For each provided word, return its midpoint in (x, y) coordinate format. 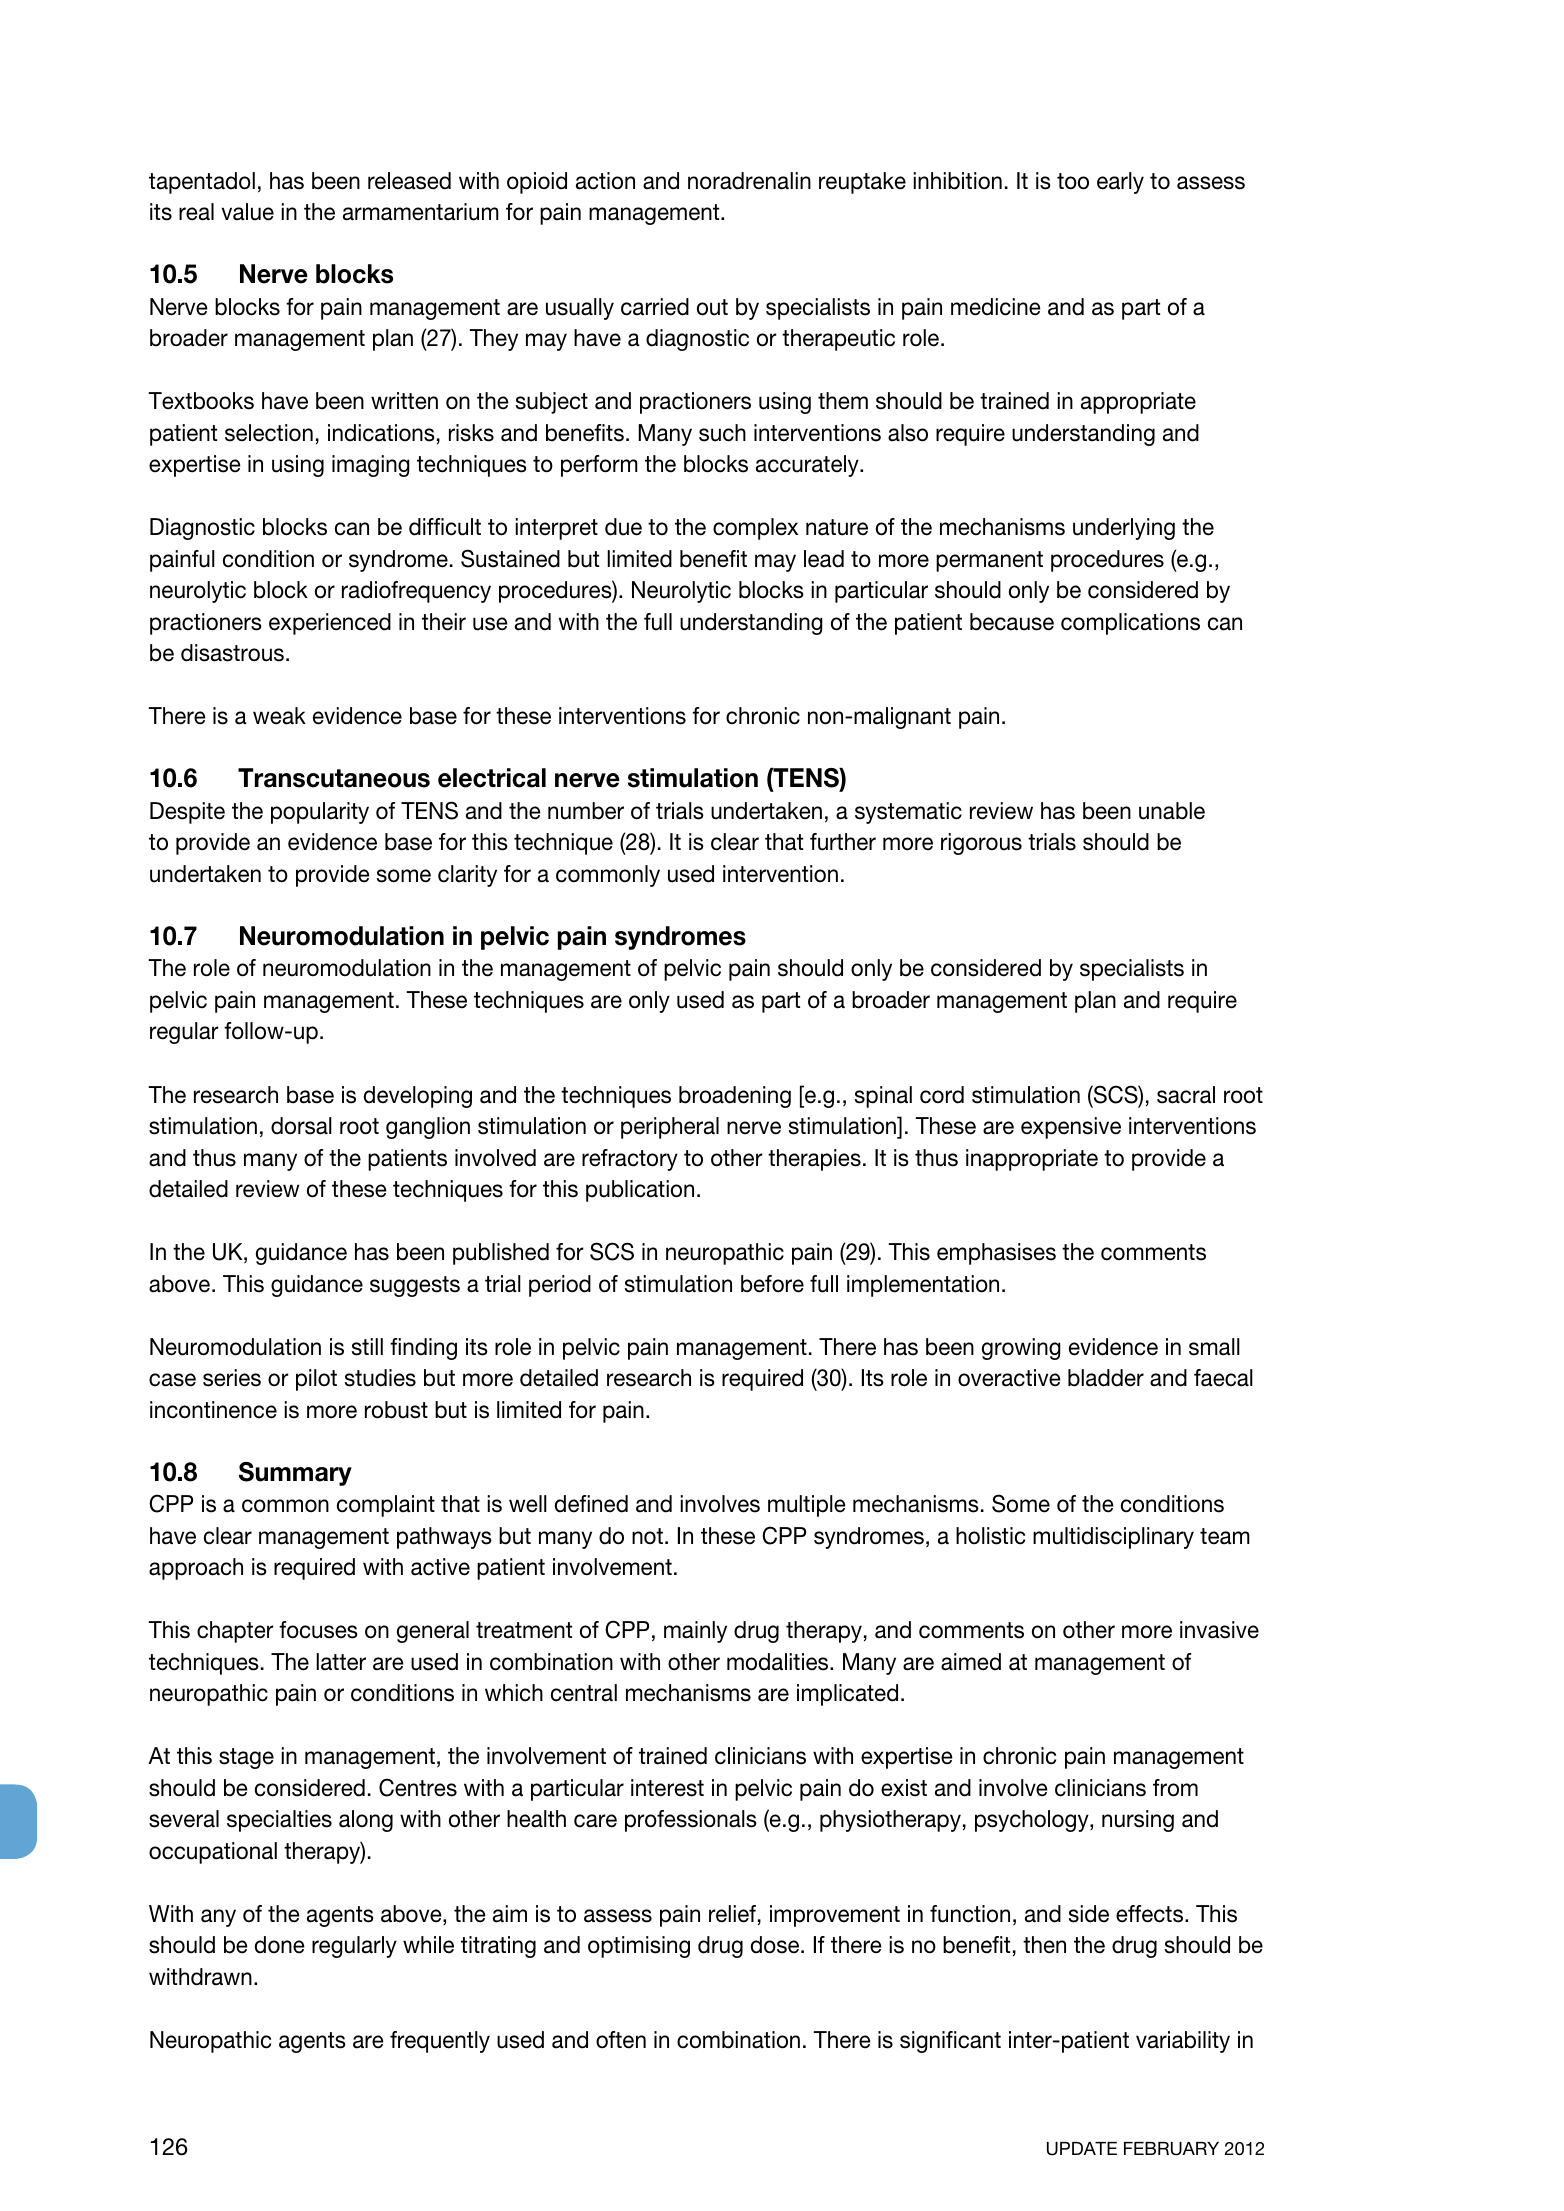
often (621, 2040)
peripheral (670, 1128)
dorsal (301, 1126)
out (712, 307)
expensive (1071, 1128)
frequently (440, 2042)
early (1120, 183)
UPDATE (1082, 2149)
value (248, 212)
